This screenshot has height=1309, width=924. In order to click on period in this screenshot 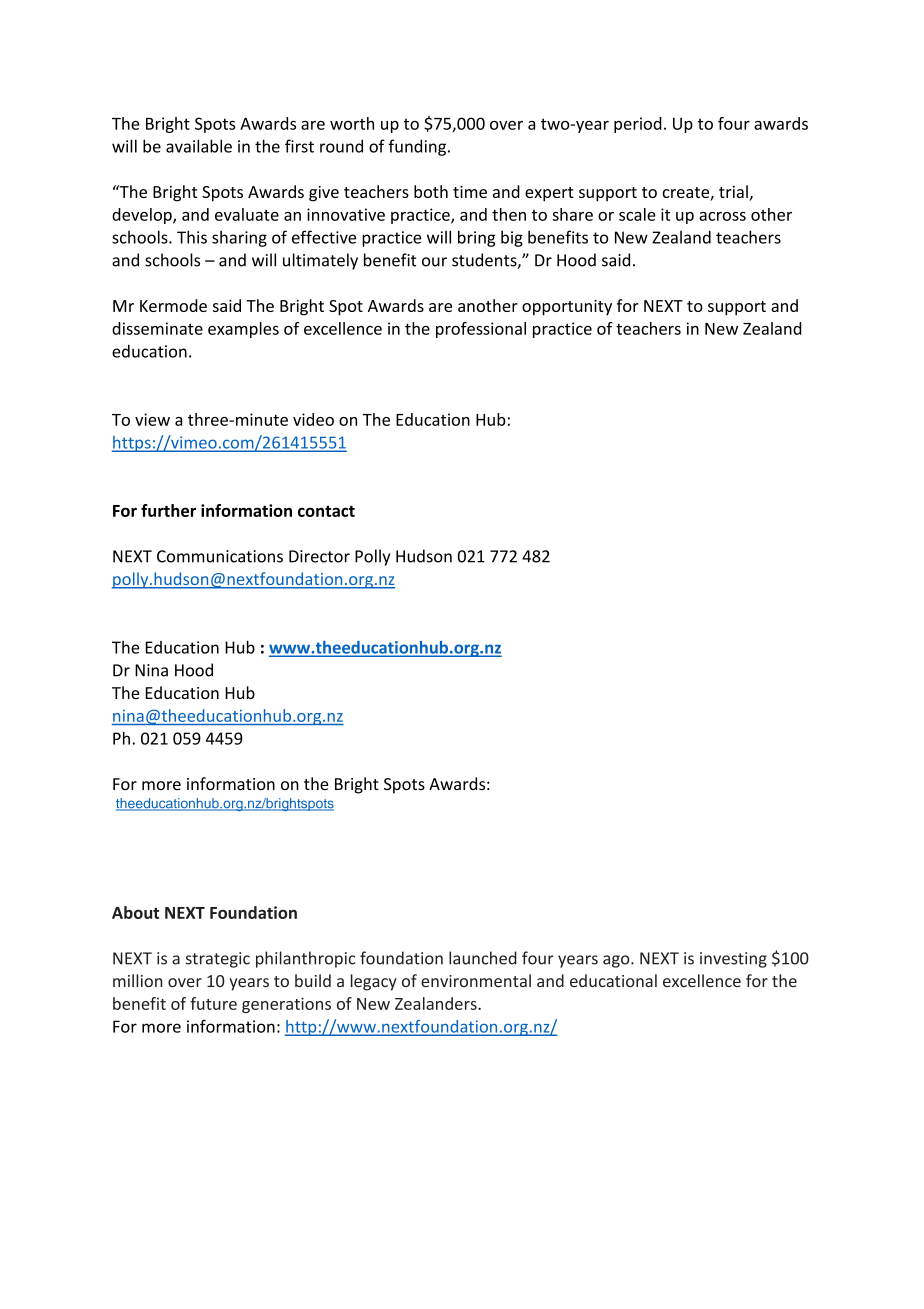, I will do `click(638, 125)`.
